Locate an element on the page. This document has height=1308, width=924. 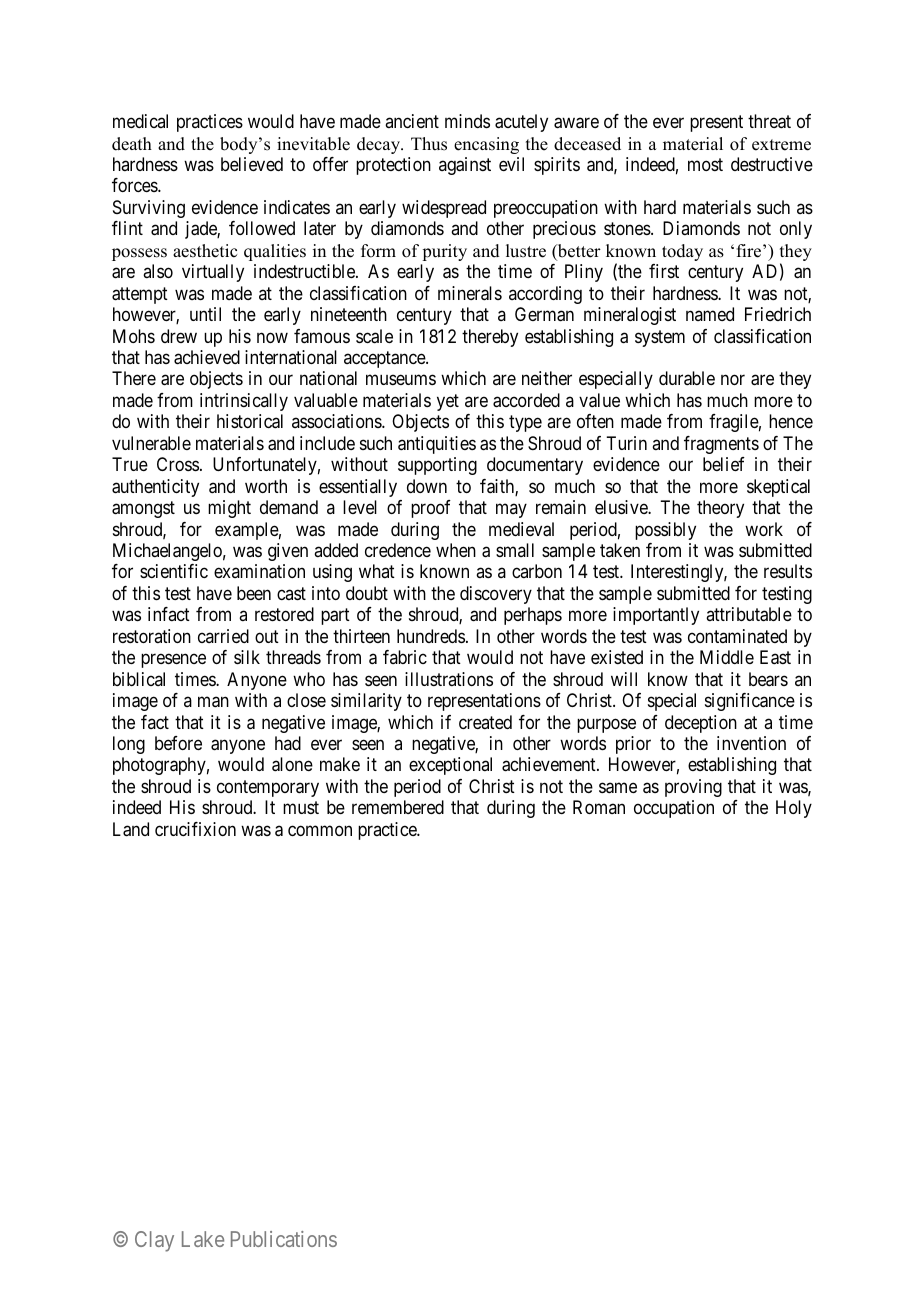
against is located at coordinates (465, 166).
